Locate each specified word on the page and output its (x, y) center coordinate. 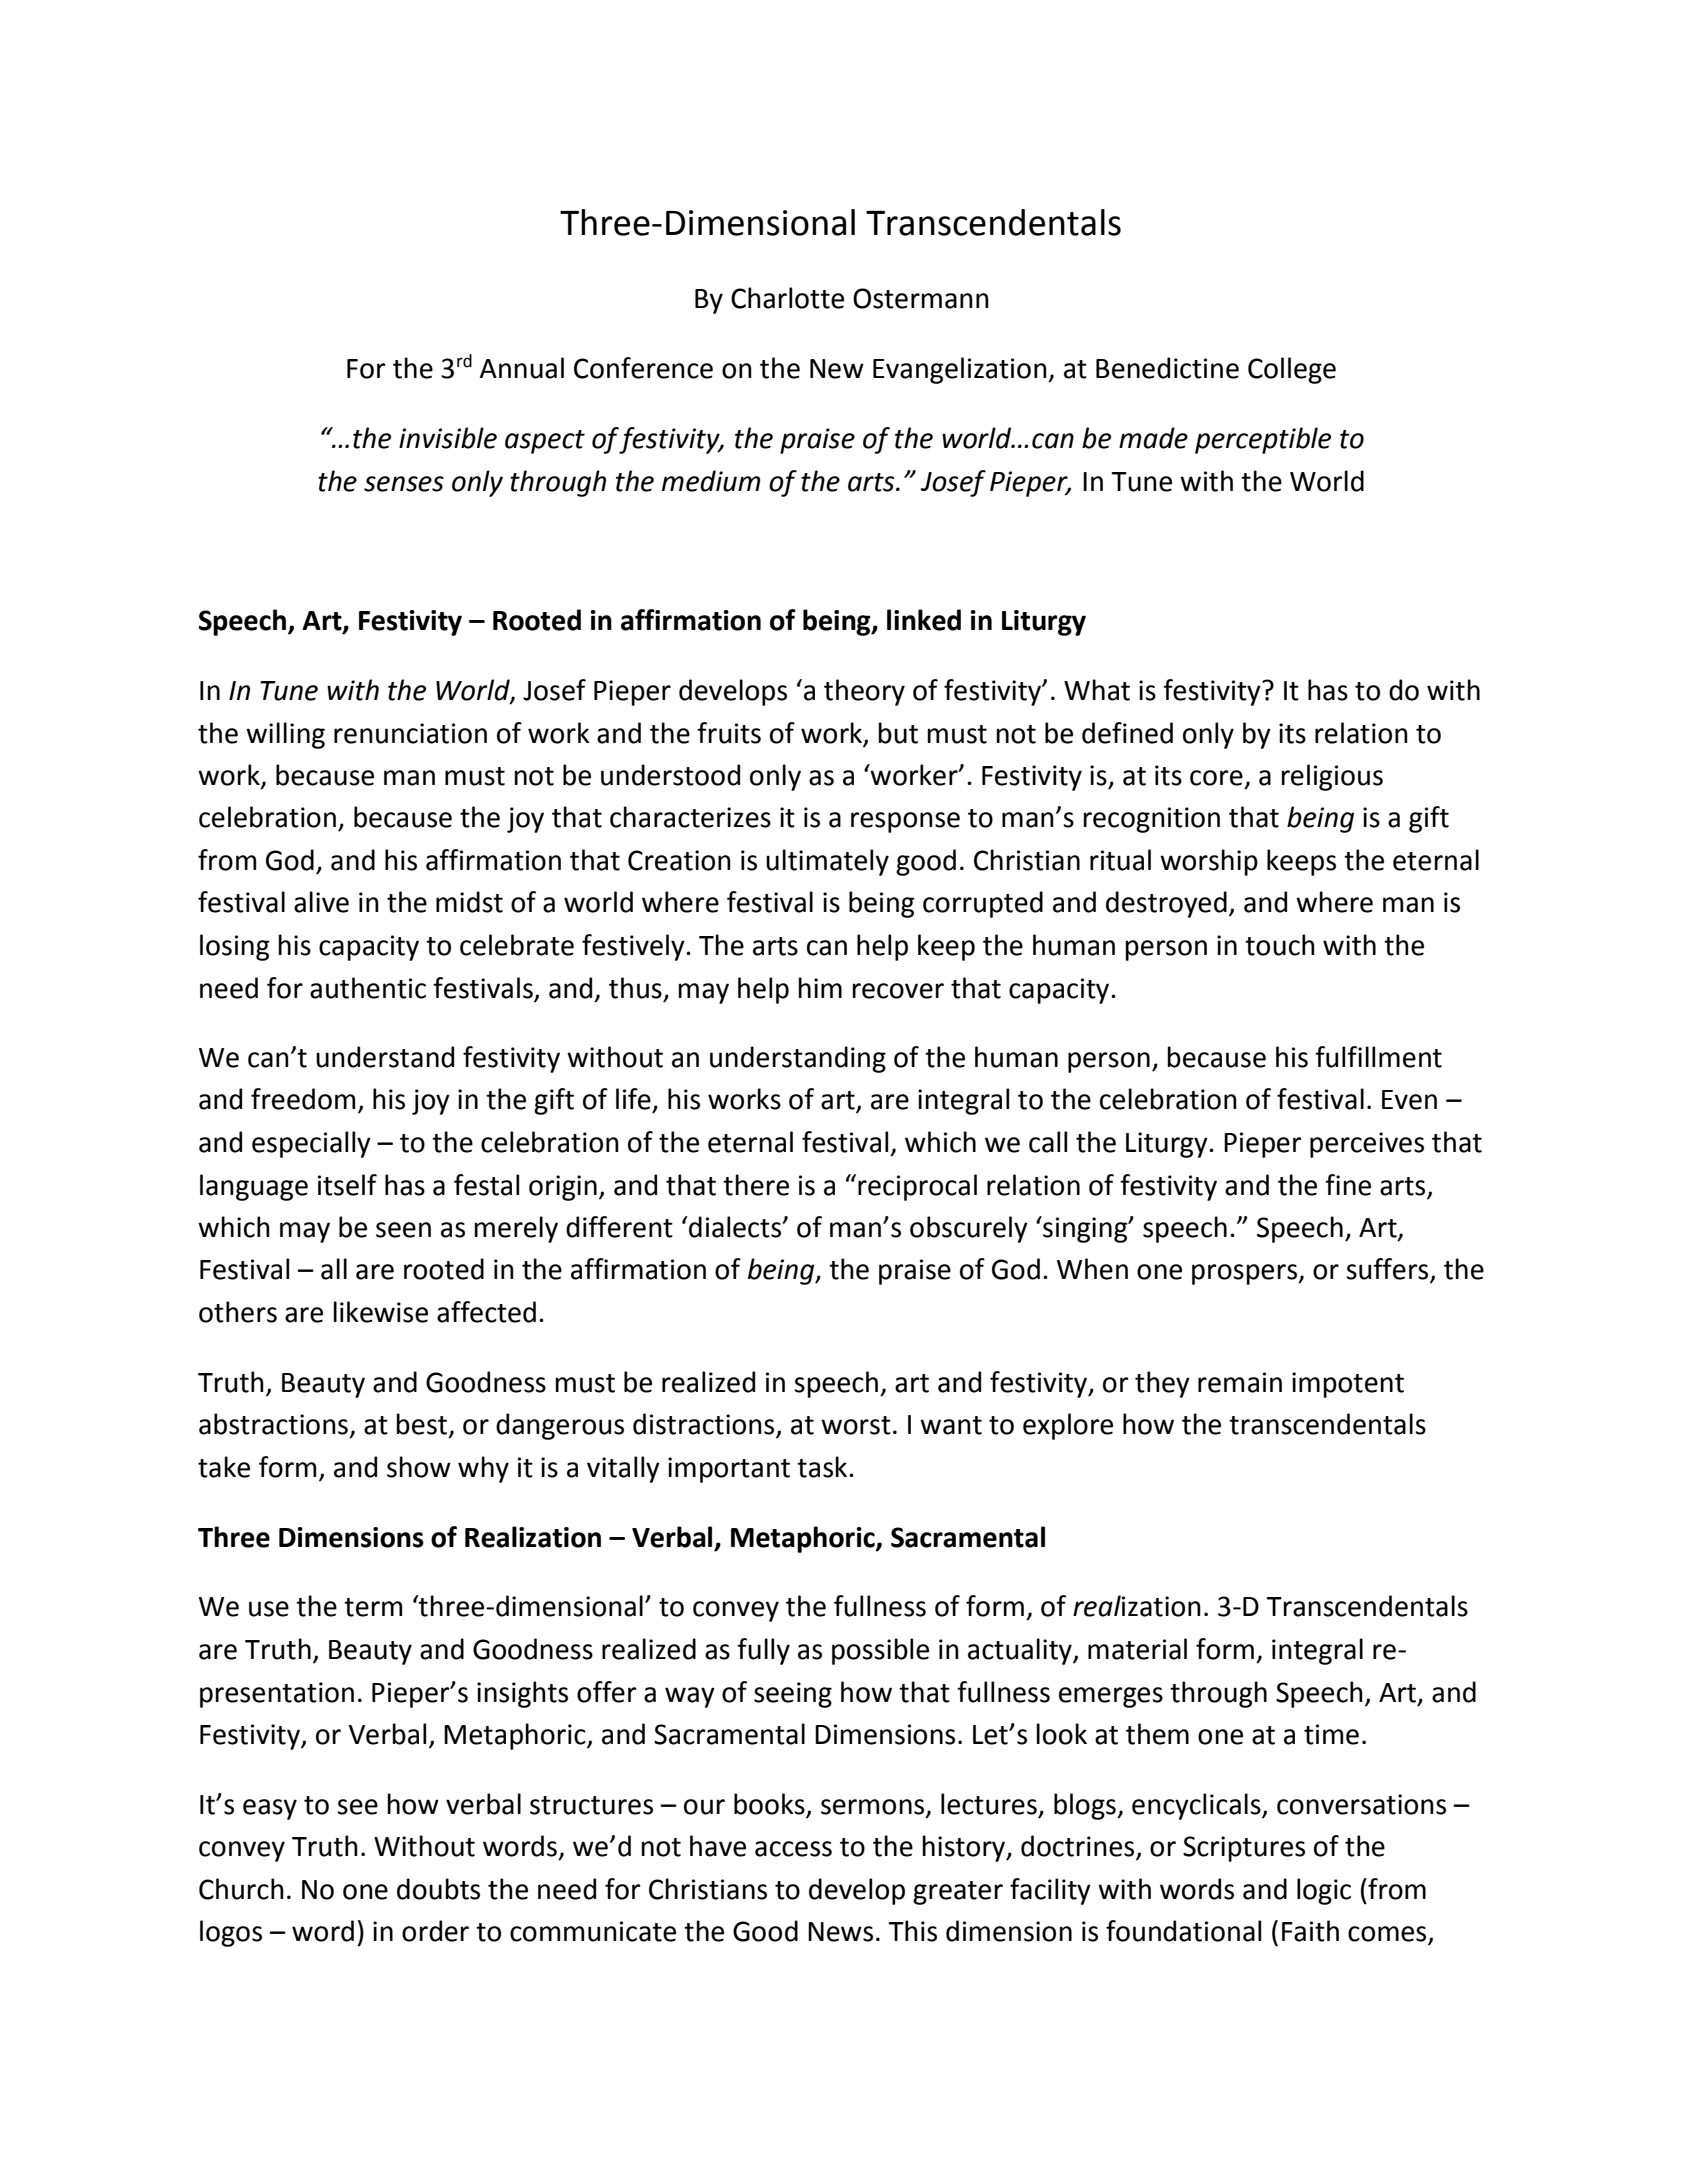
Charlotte (787, 298)
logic (1324, 1891)
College (1292, 370)
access (793, 1849)
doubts (438, 1889)
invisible (448, 438)
